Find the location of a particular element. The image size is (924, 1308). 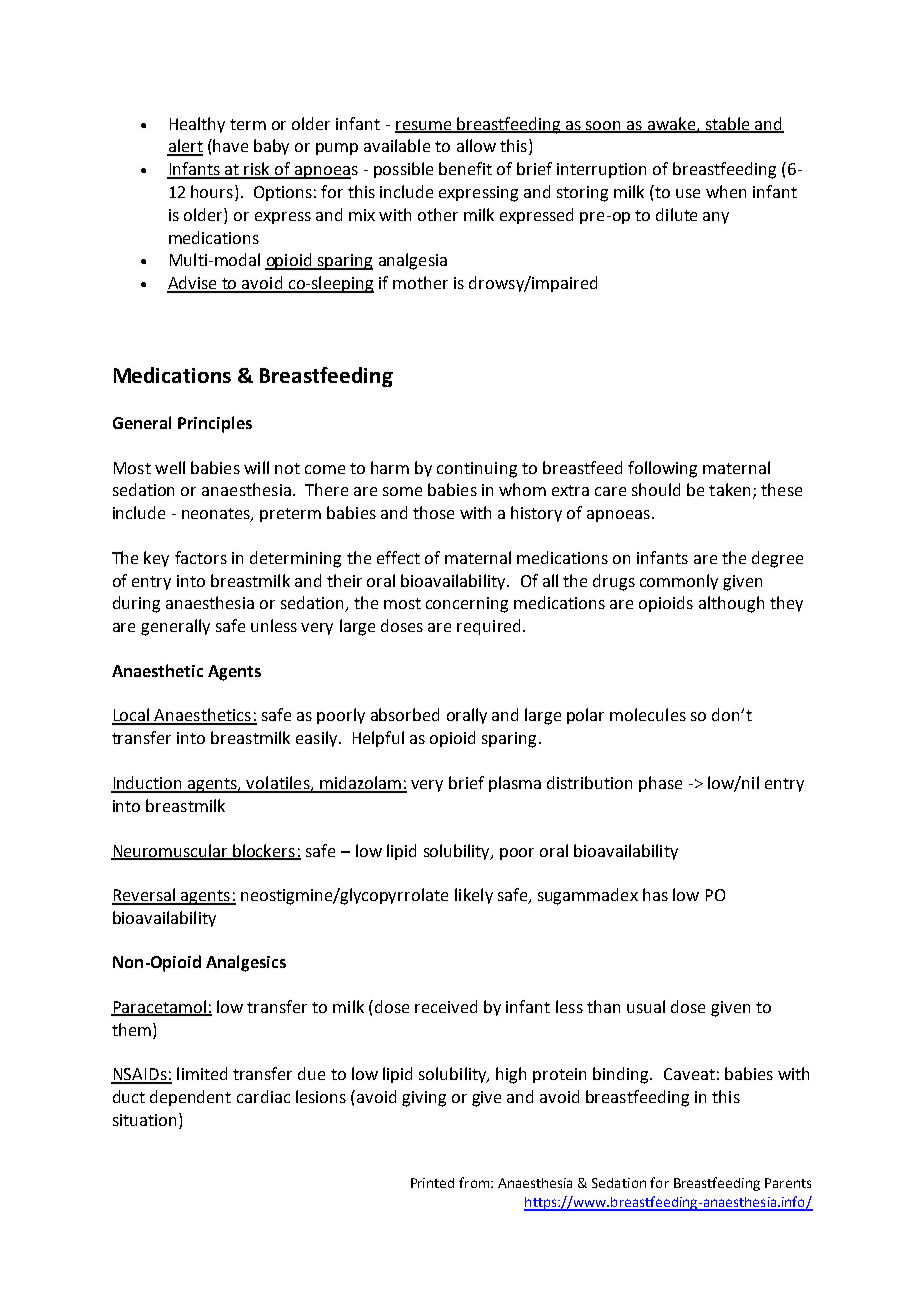

dependent is located at coordinates (190, 1098).
